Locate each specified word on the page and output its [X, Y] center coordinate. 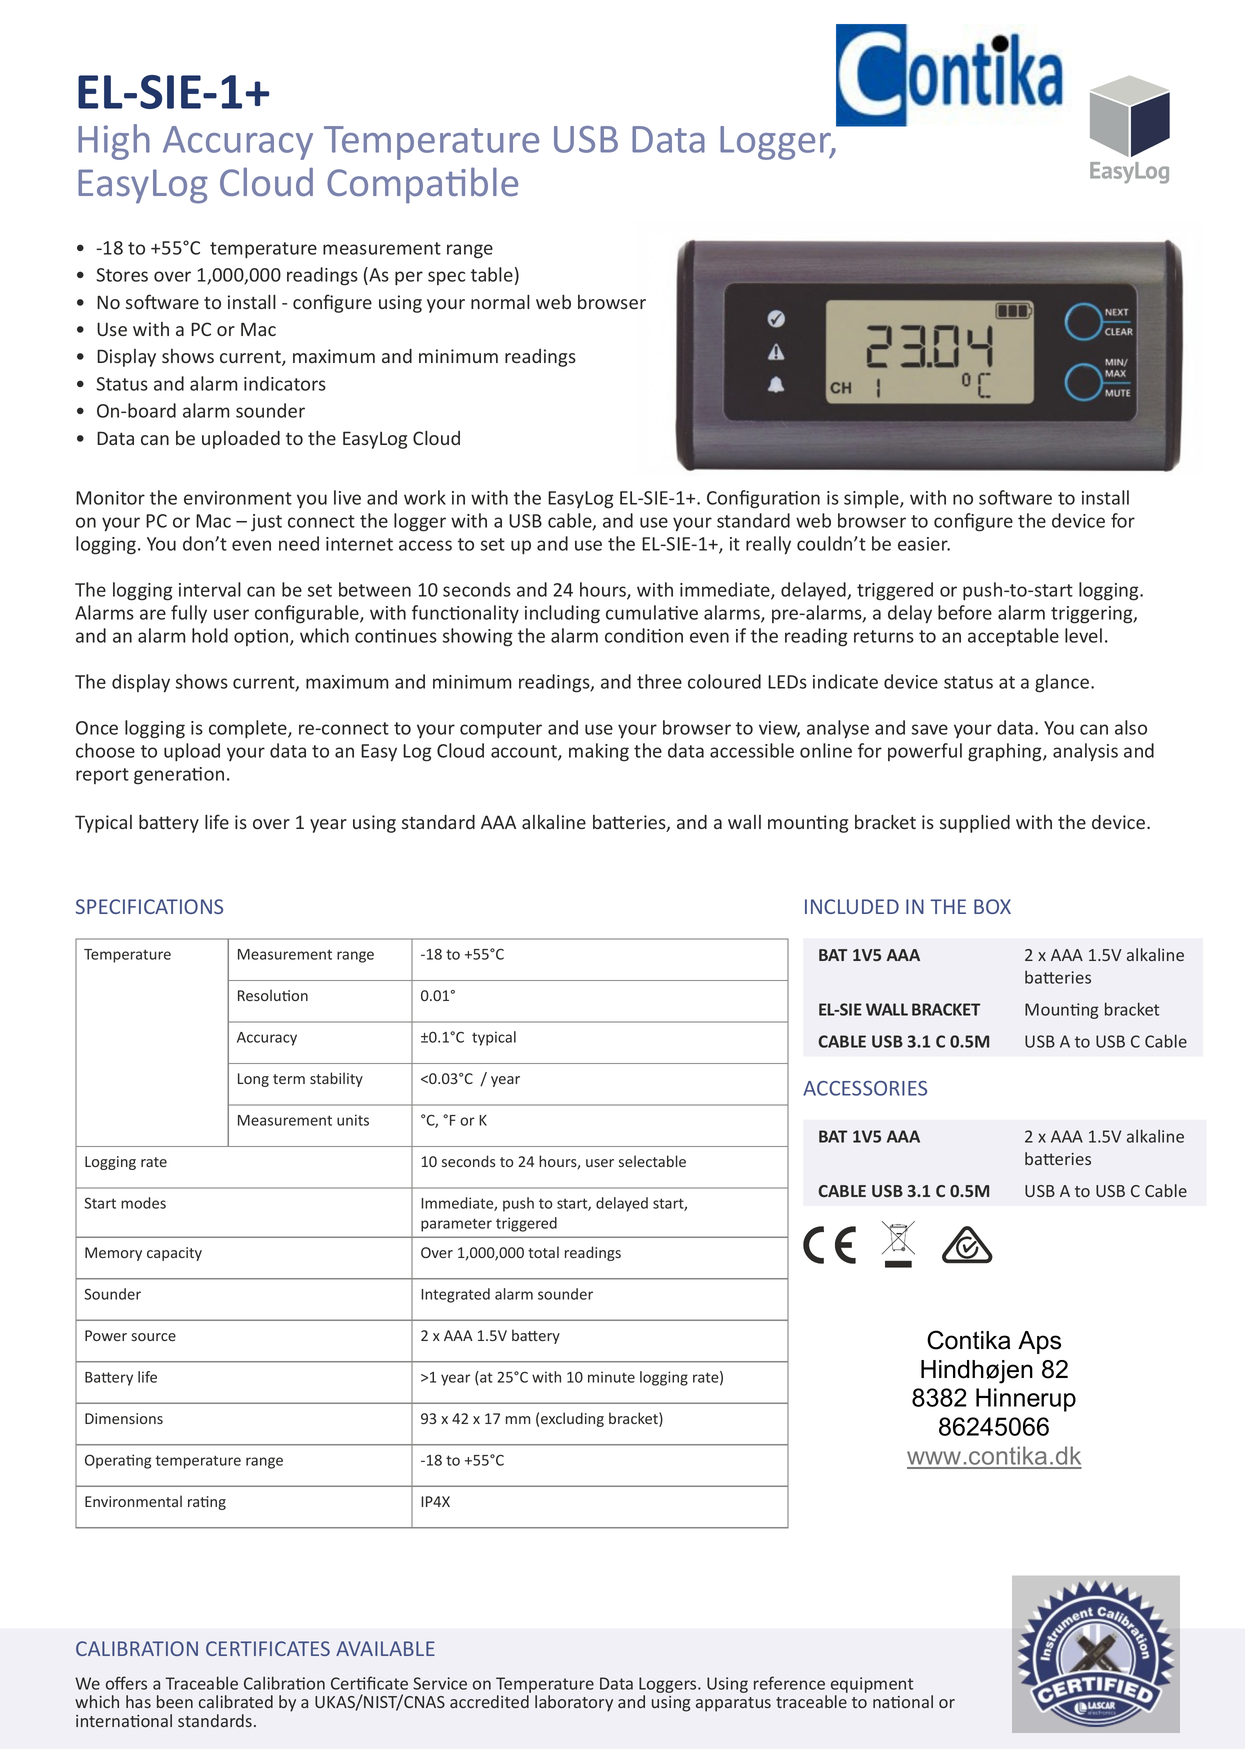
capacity [174, 1254]
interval [210, 589]
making [599, 752]
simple [872, 499]
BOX [992, 906]
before [965, 612]
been [175, 1701]
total [543, 1252]
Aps [1039, 1342]
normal [500, 301]
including [562, 614]
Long [253, 1080]
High [114, 142]
